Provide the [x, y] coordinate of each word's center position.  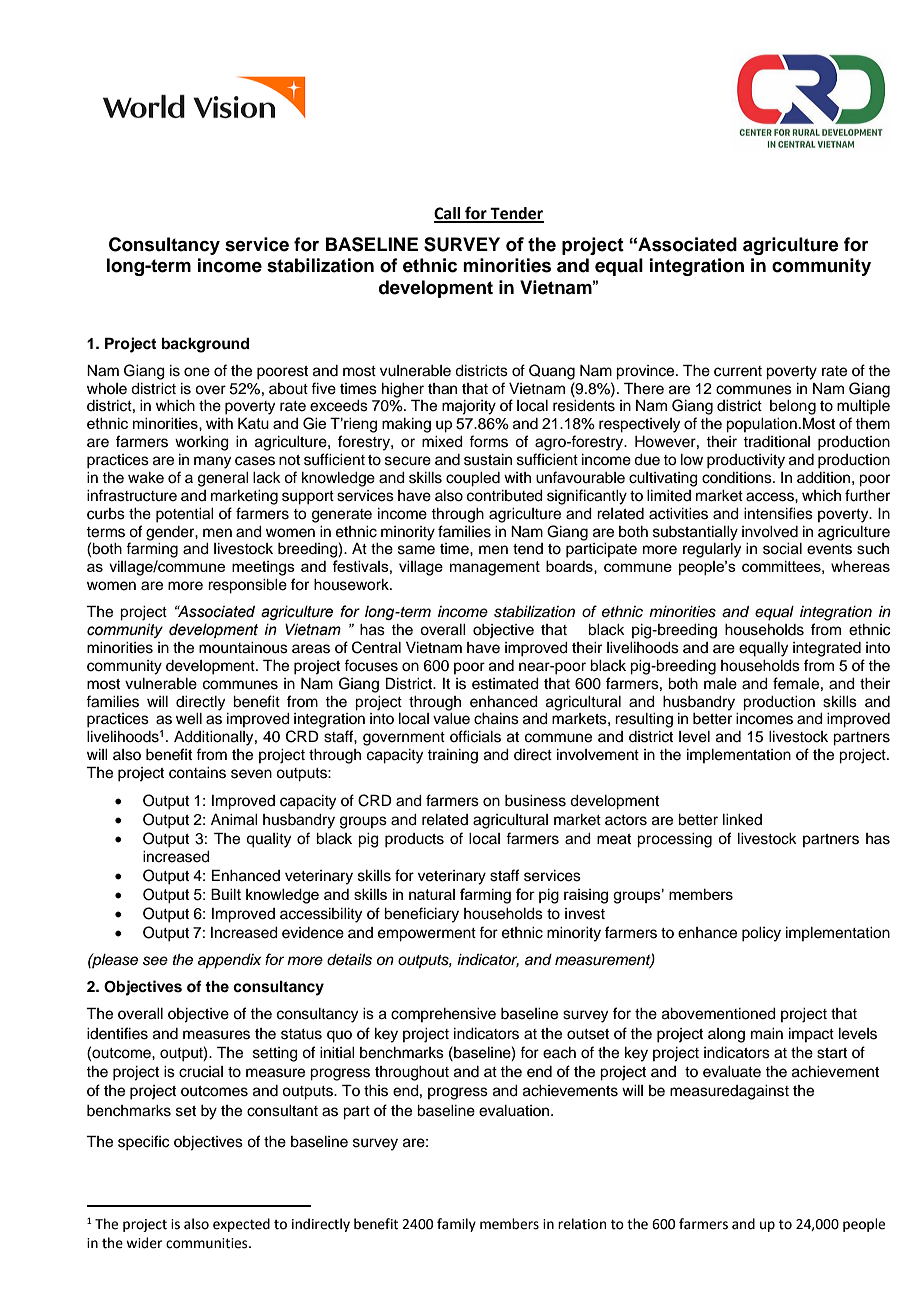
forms [488, 441]
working [202, 443]
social [782, 549]
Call [448, 214]
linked [742, 820]
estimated [505, 684]
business [535, 801]
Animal [234, 820]
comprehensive [443, 1015]
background [205, 345]
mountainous [243, 648]
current [738, 371]
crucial [201, 1072]
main [767, 1034]
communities [208, 1243]
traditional [776, 442]
